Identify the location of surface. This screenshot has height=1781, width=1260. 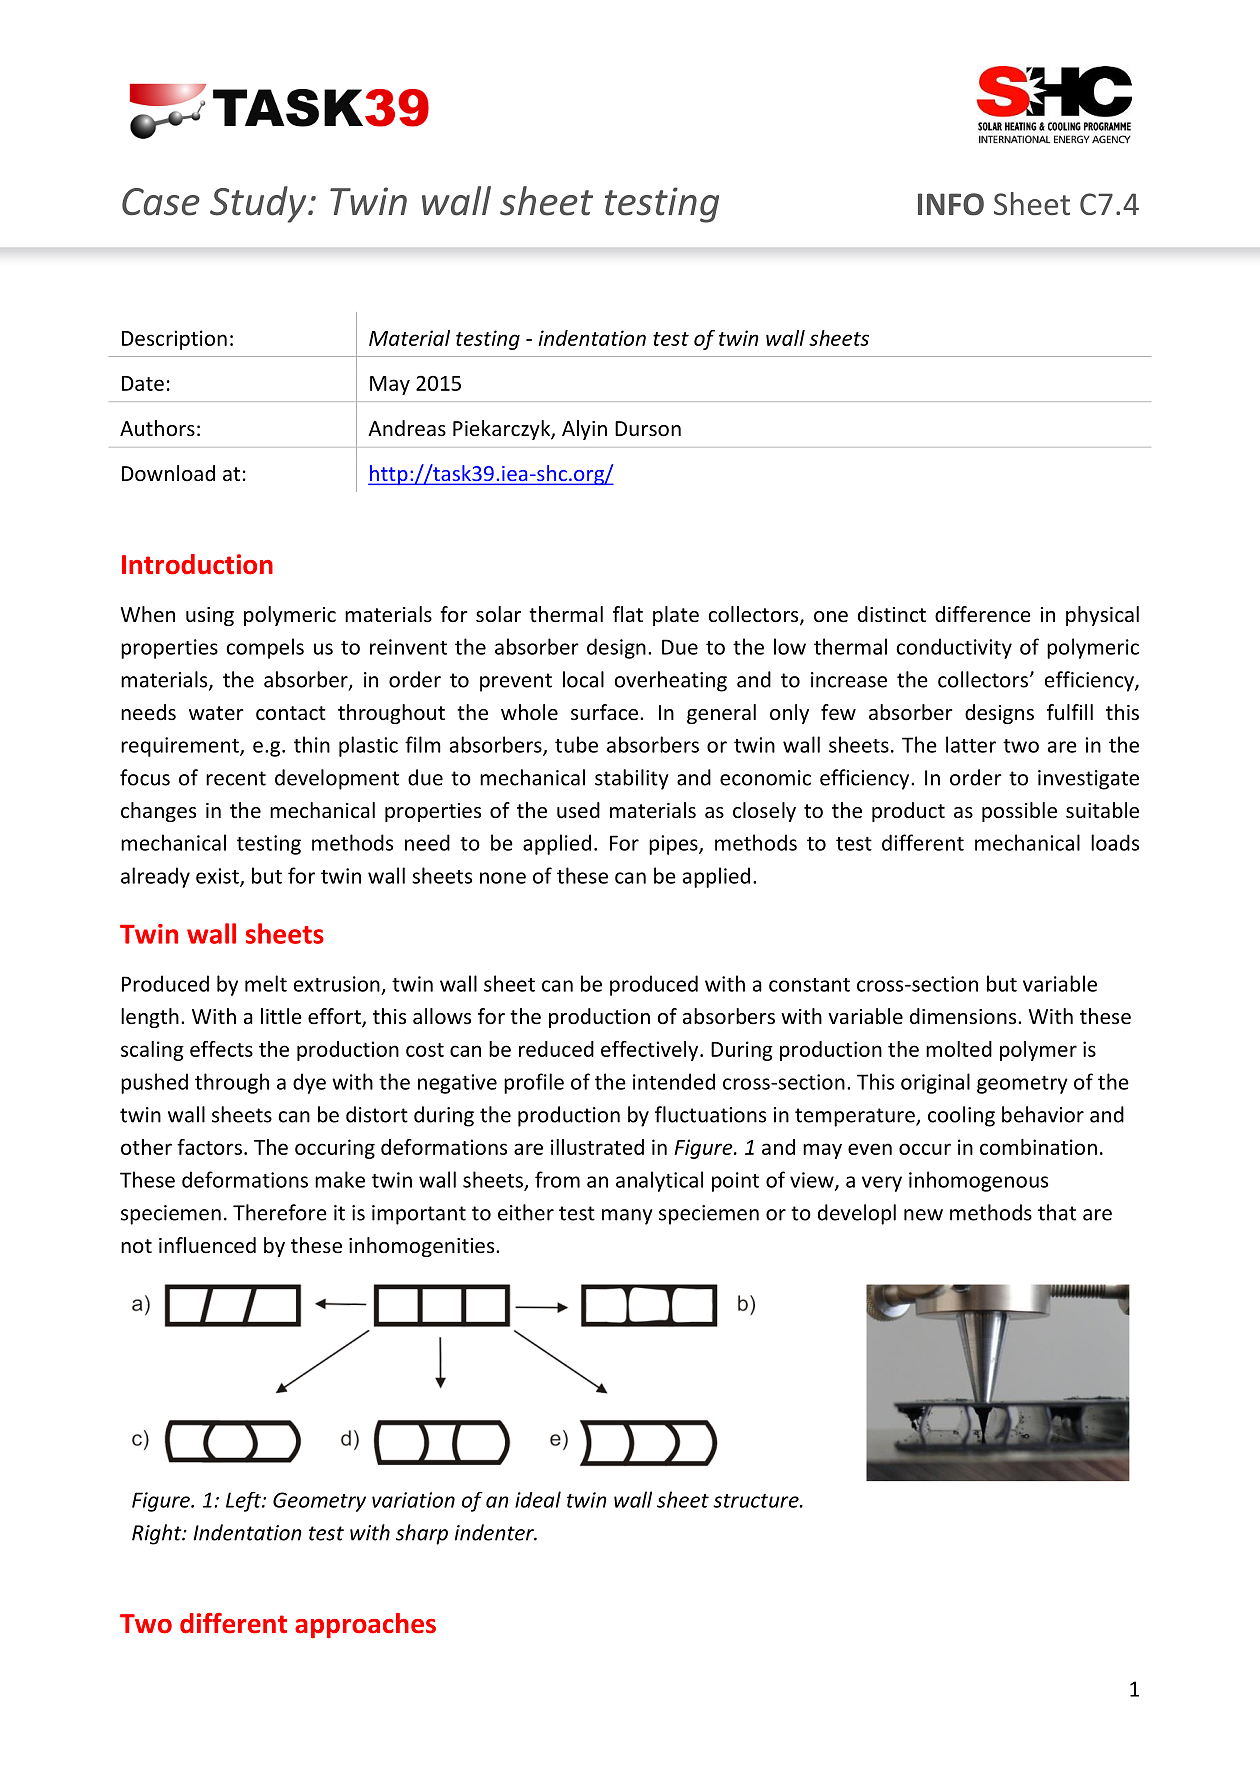
(604, 712).
